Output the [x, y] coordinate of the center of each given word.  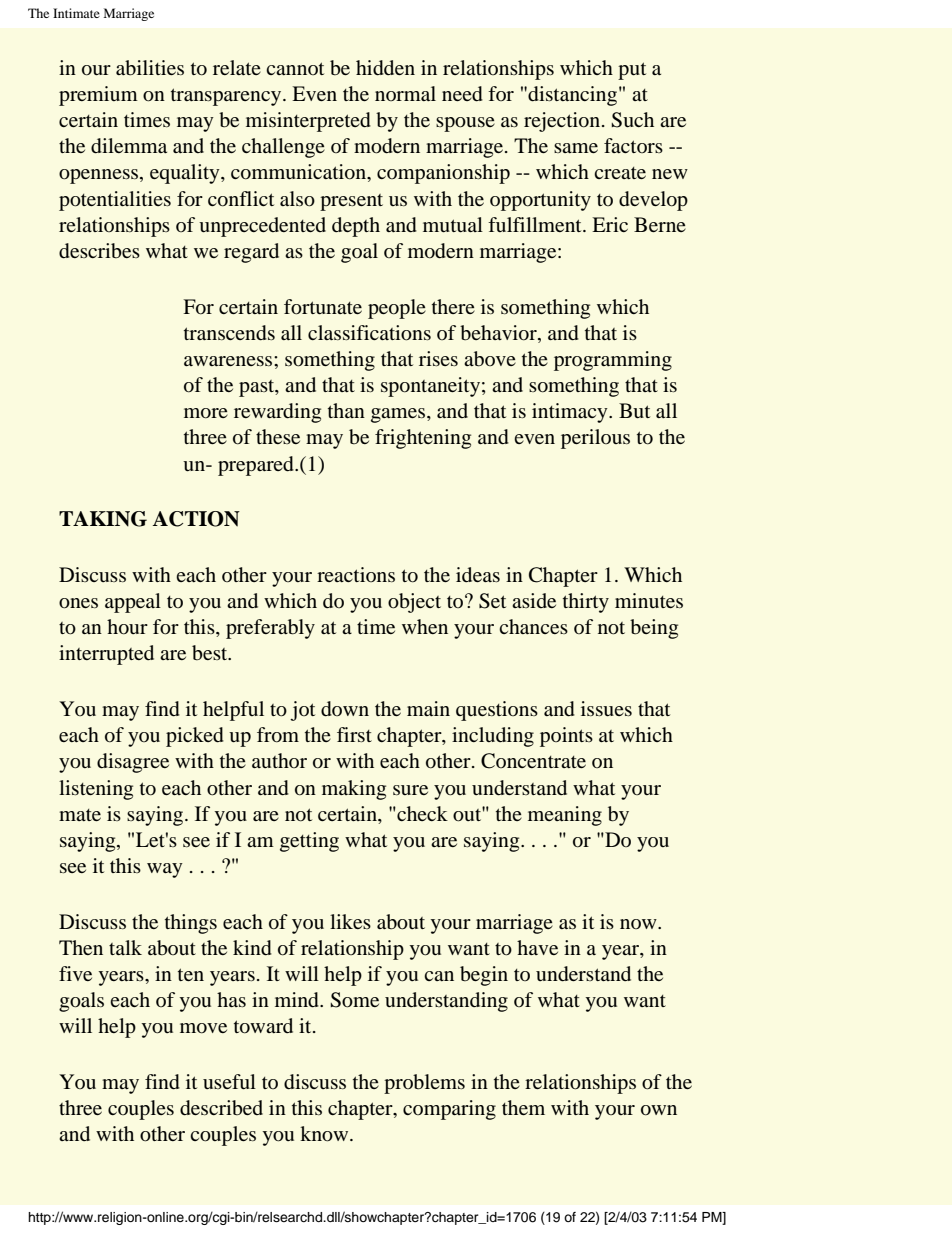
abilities [150, 68]
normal [405, 93]
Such [632, 120]
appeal [133, 603]
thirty [586, 603]
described [221, 1108]
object [414, 603]
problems [424, 1084]
